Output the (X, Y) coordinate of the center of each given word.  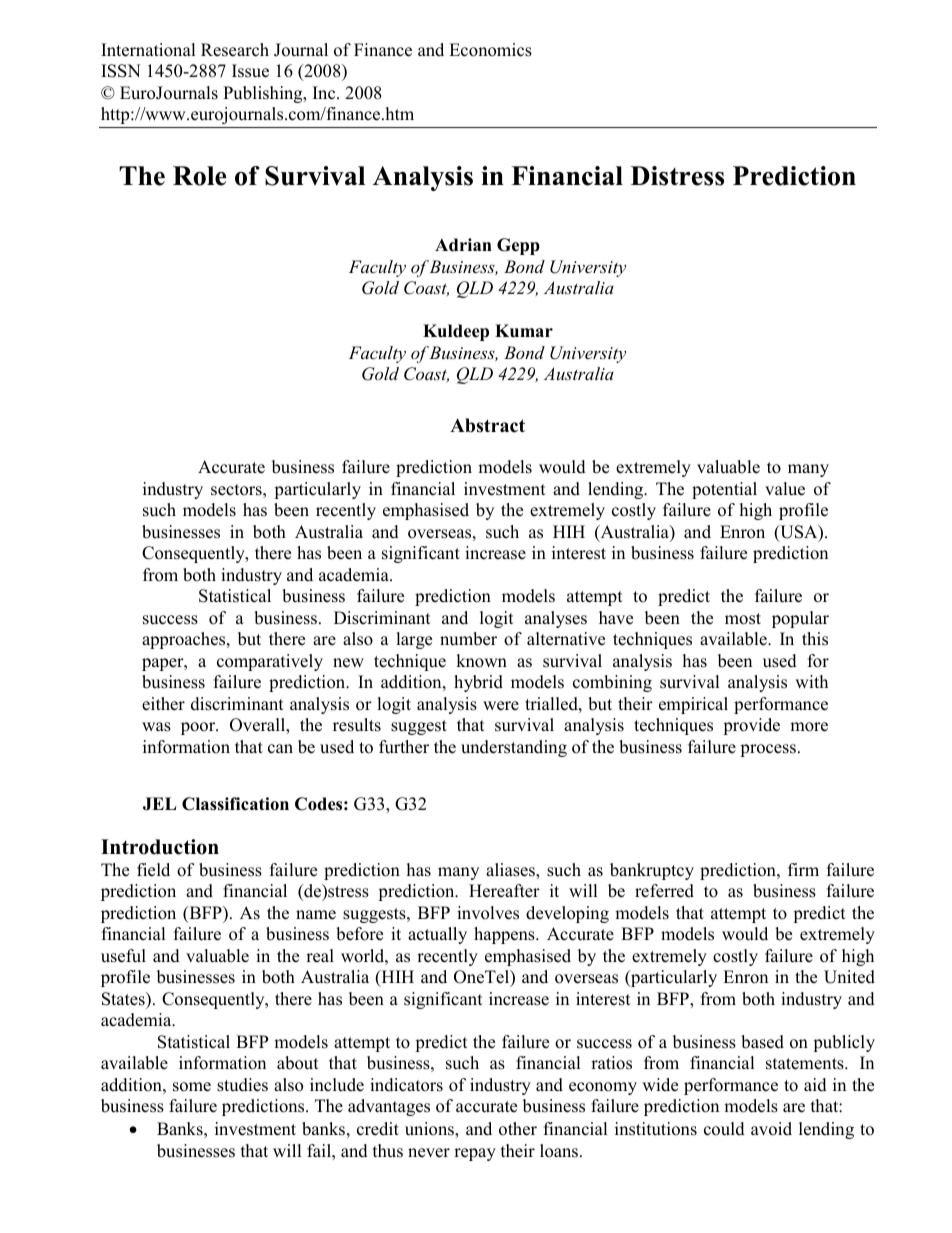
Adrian (463, 245)
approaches (185, 640)
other (518, 1129)
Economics (490, 50)
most (743, 619)
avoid (771, 1129)
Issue (250, 71)
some (192, 1087)
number (468, 639)
